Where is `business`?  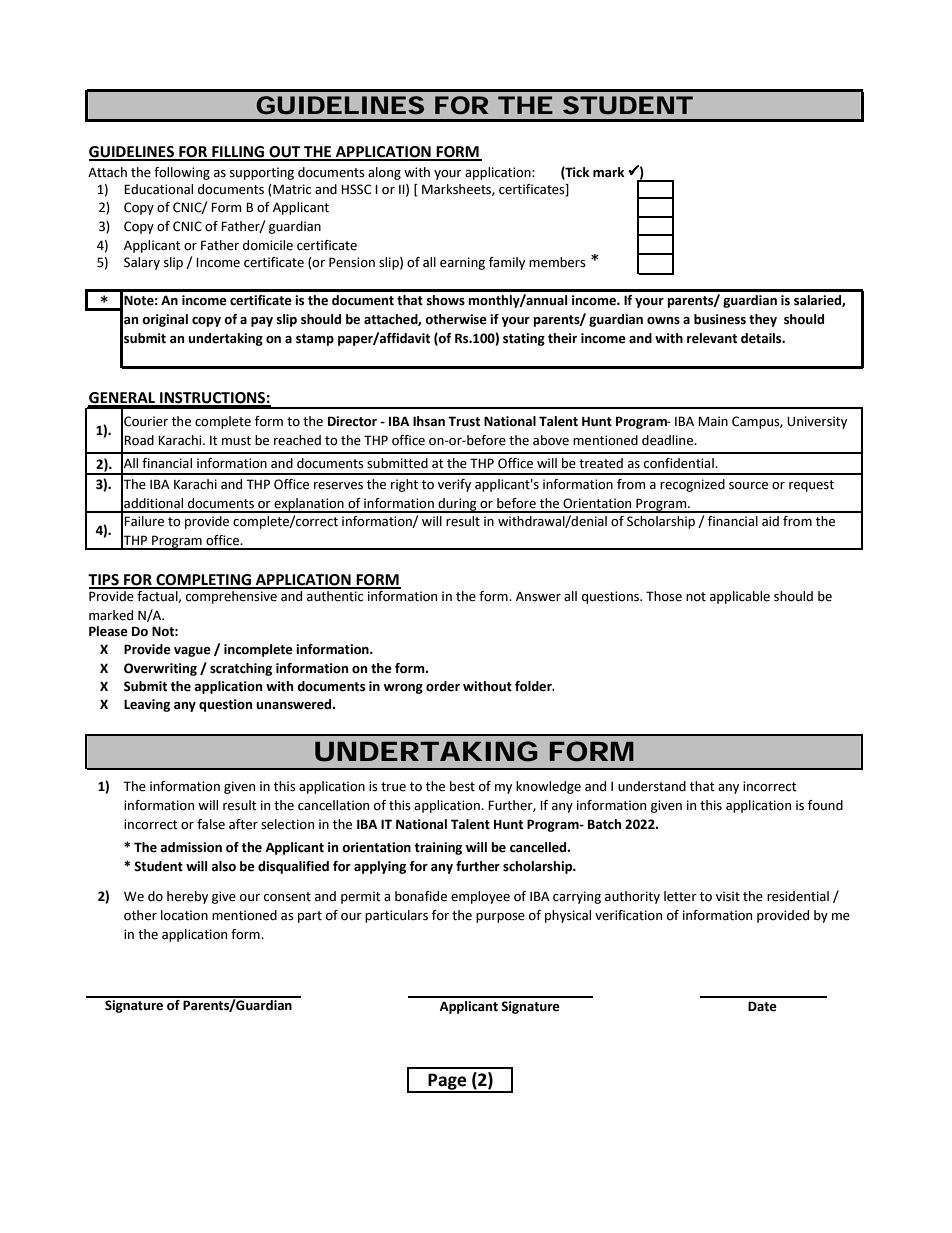
business is located at coordinates (720, 319).
